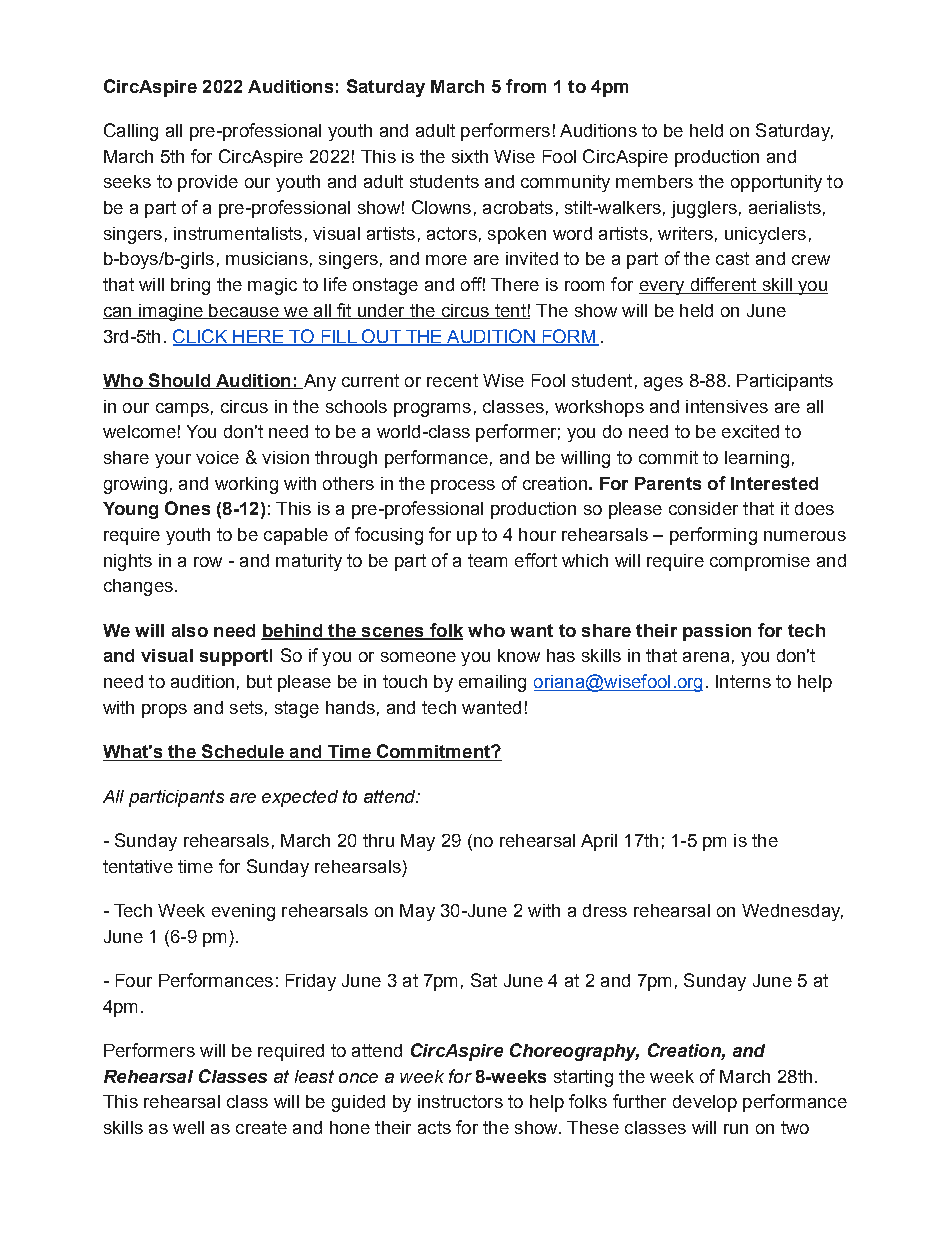 This page has width=952, height=1233. What do you see at coordinates (188, 1127) in the page?
I see `well` at bounding box center [188, 1127].
